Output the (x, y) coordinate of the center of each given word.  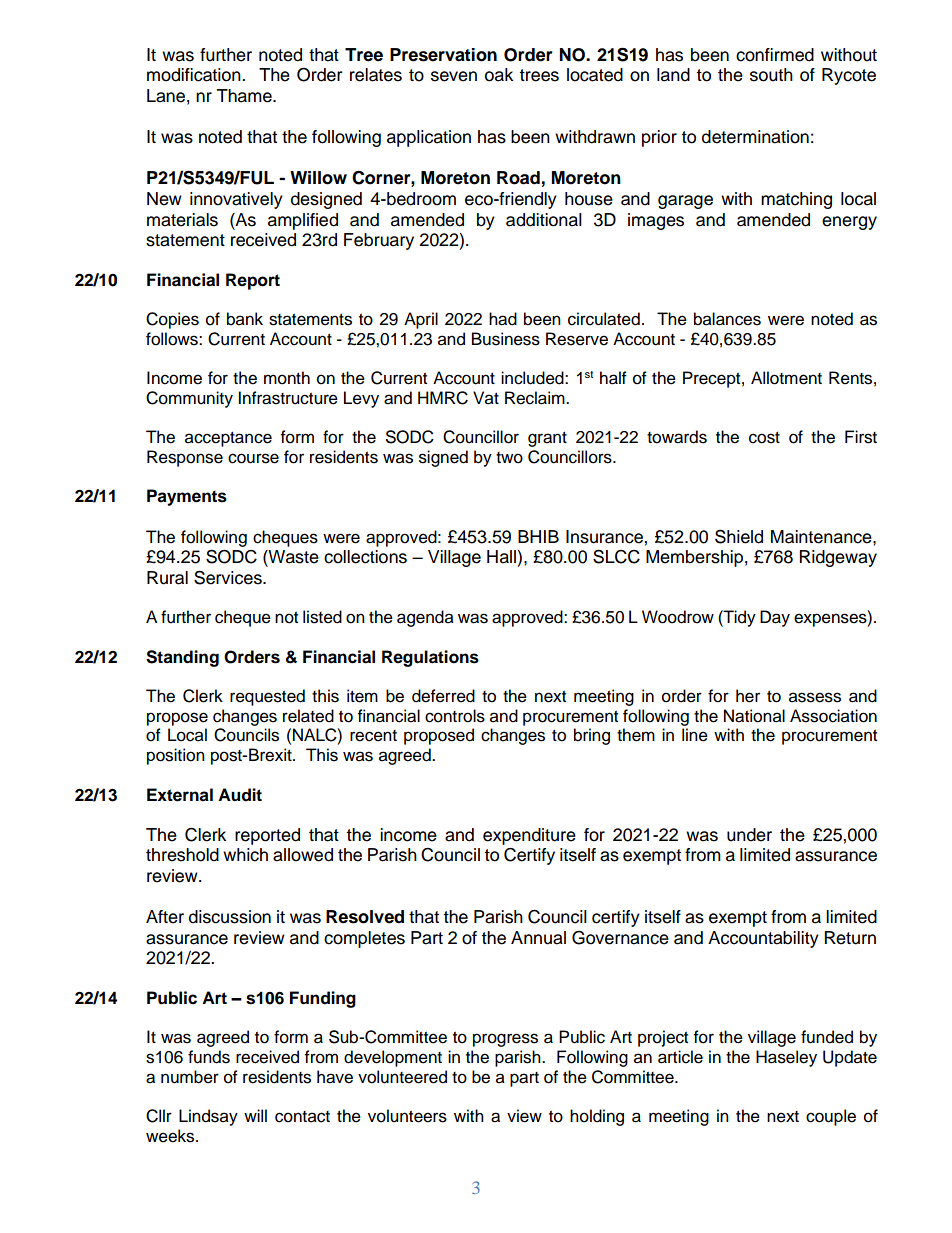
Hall (501, 557)
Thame (245, 96)
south (771, 75)
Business (506, 339)
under (749, 835)
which (245, 855)
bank (245, 319)
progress (505, 1040)
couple (831, 1117)
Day (775, 618)
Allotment (786, 378)
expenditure (529, 836)
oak (499, 75)
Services (229, 577)
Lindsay (208, 1117)
